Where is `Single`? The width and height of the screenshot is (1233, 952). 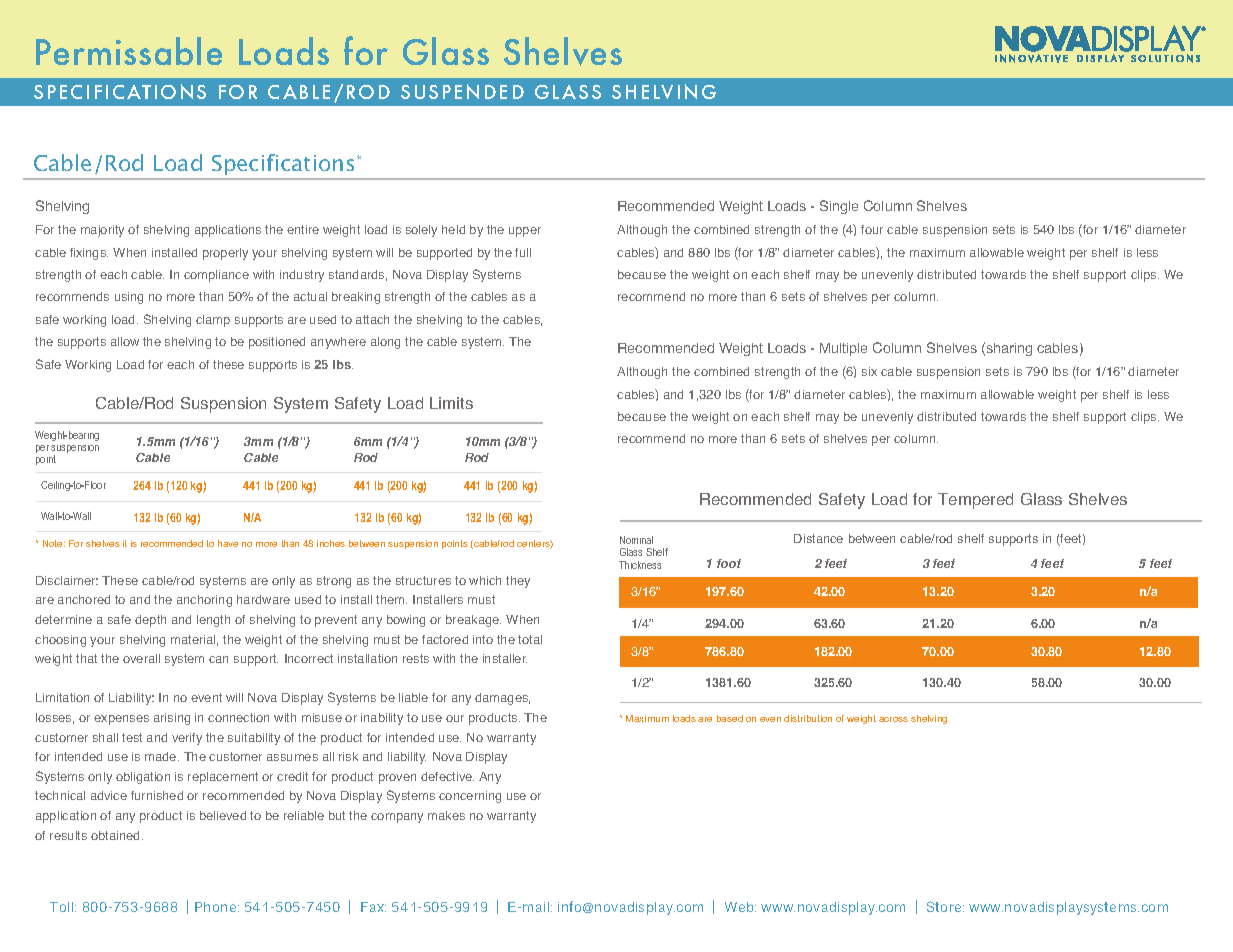 Single is located at coordinates (839, 207).
